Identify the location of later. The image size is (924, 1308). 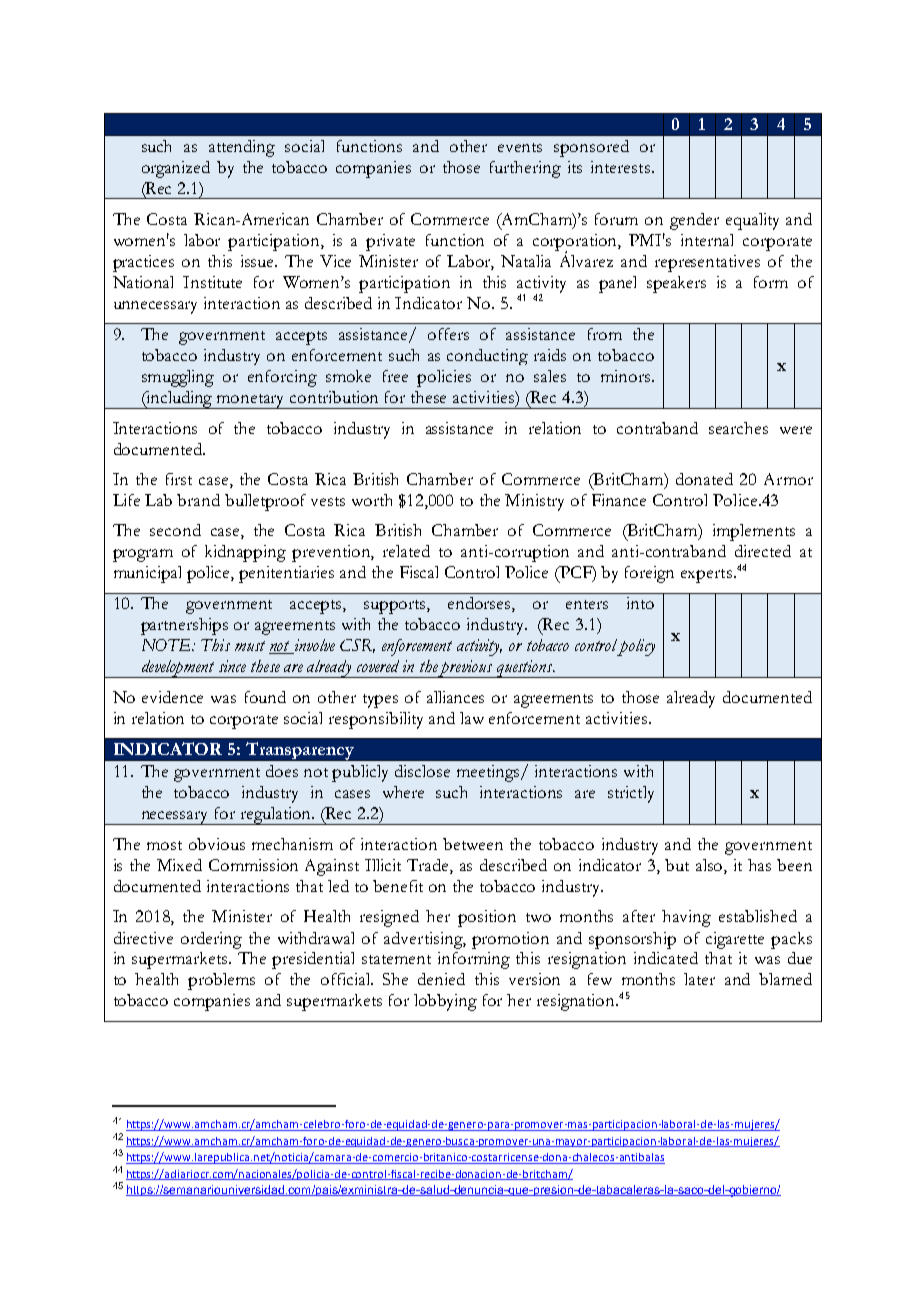
(699, 979).
